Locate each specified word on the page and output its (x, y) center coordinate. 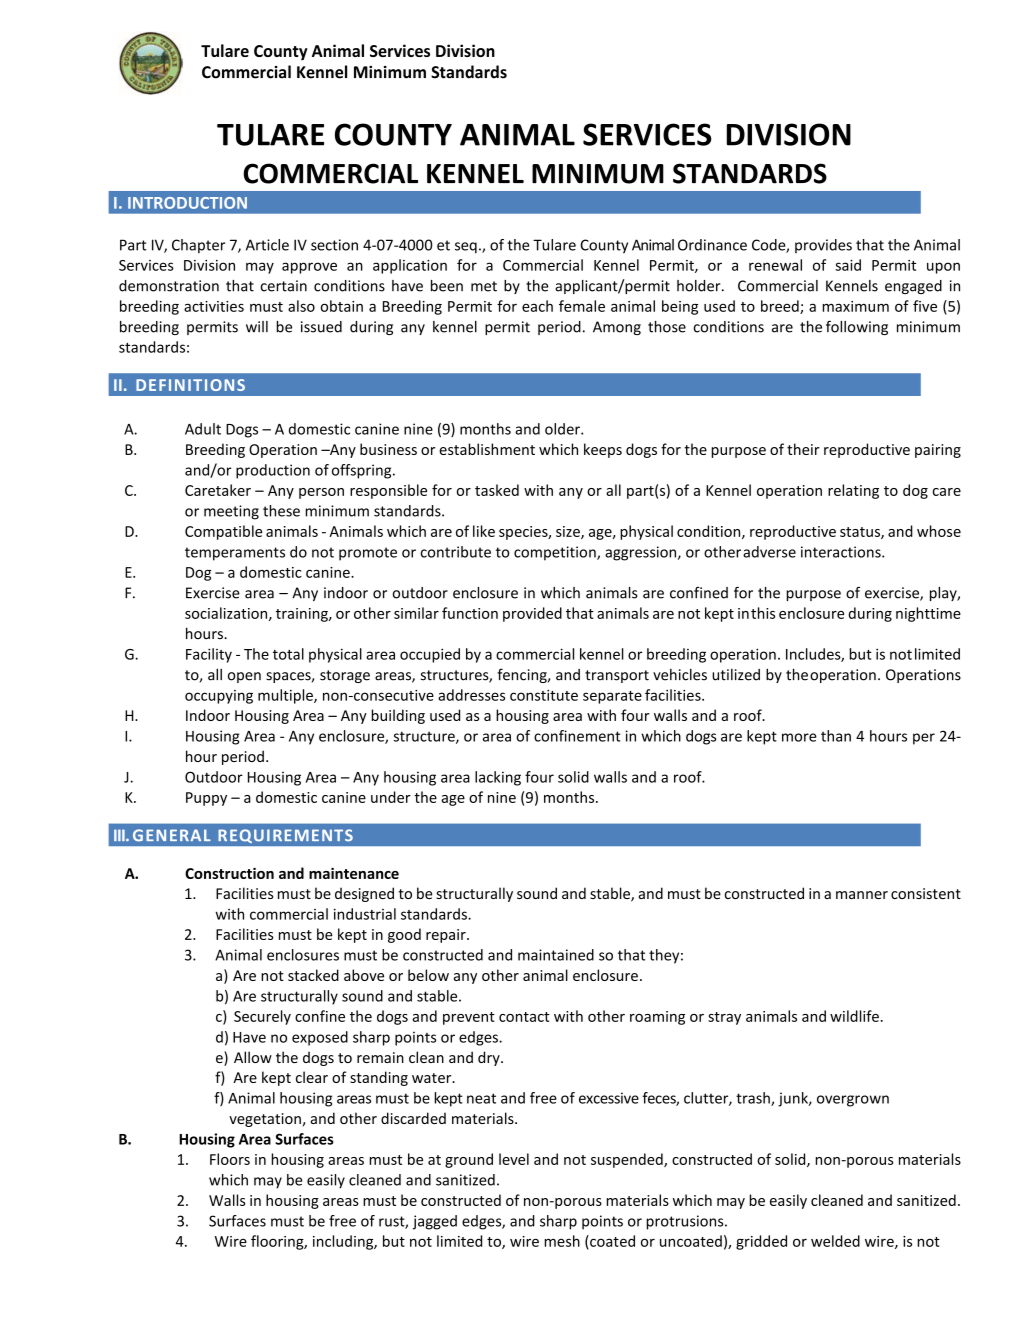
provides (823, 246)
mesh (562, 1241)
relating (853, 491)
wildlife (854, 1016)
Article (267, 245)
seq (466, 248)
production (273, 471)
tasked (497, 490)
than (836, 736)
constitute (544, 695)
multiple (286, 696)
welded (835, 1241)
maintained (556, 955)
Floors (230, 1159)
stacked (313, 975)
